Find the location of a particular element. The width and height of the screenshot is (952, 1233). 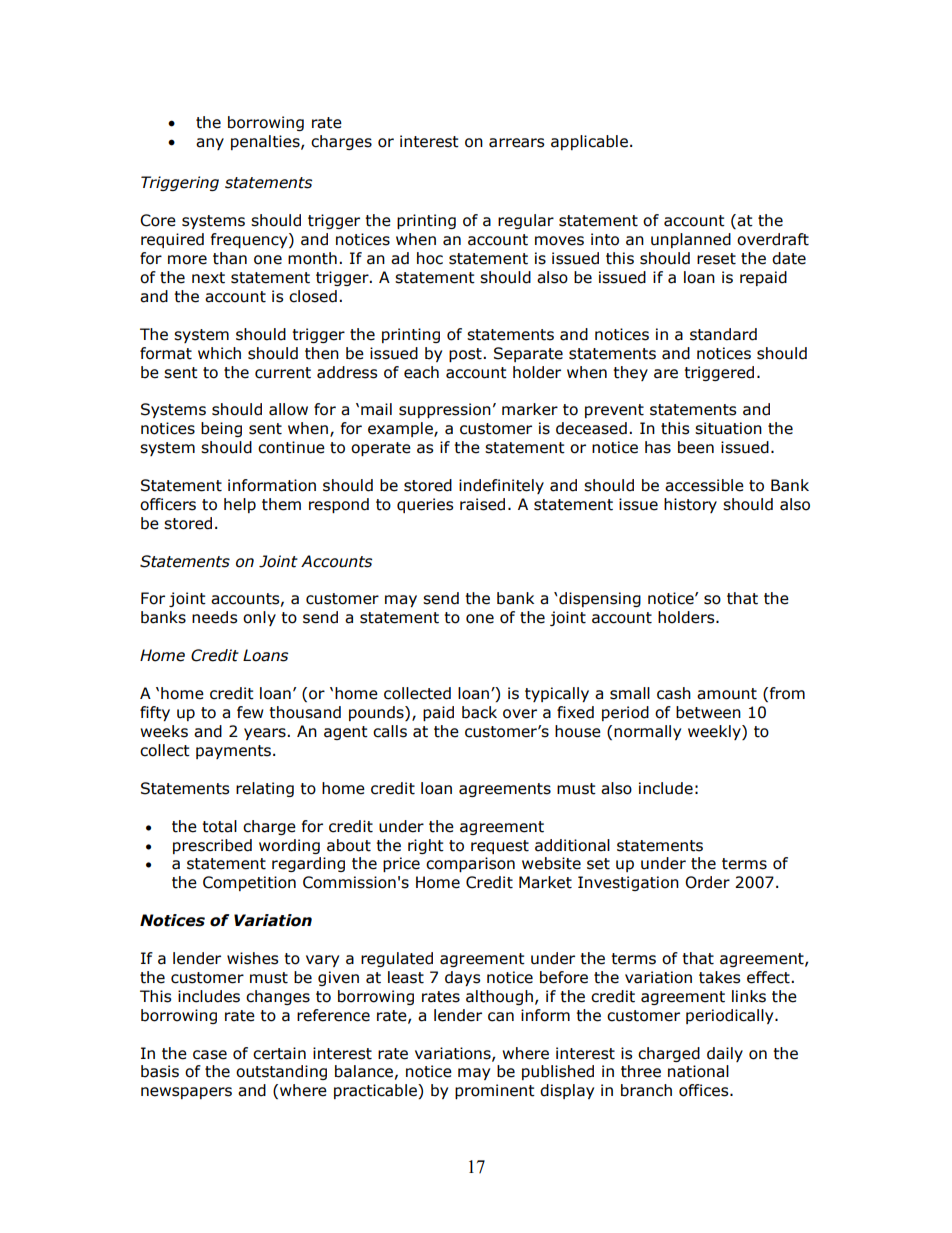

amount is located at coordinates (727, 694).
